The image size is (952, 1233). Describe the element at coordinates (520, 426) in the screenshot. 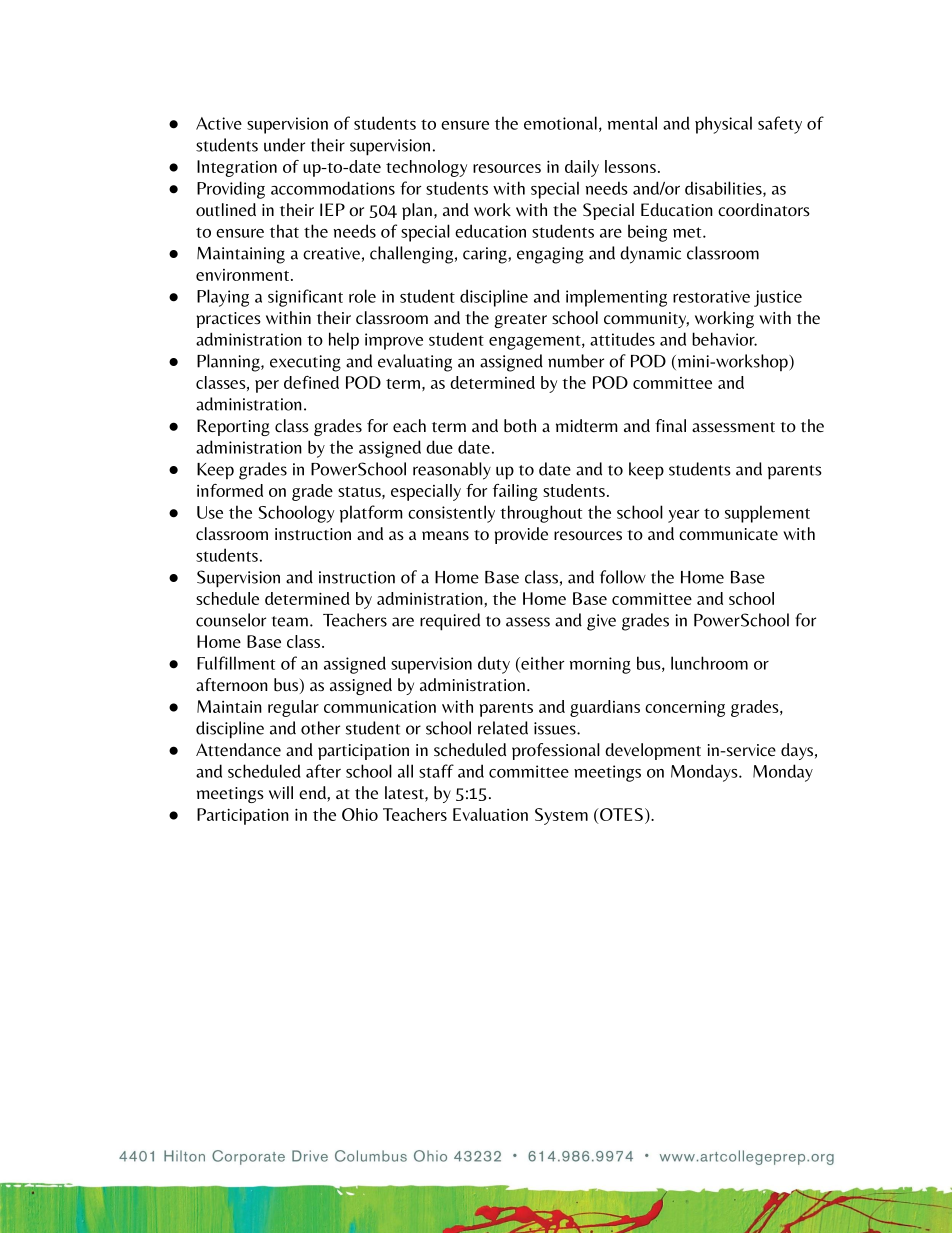

I see `both` at that location.
